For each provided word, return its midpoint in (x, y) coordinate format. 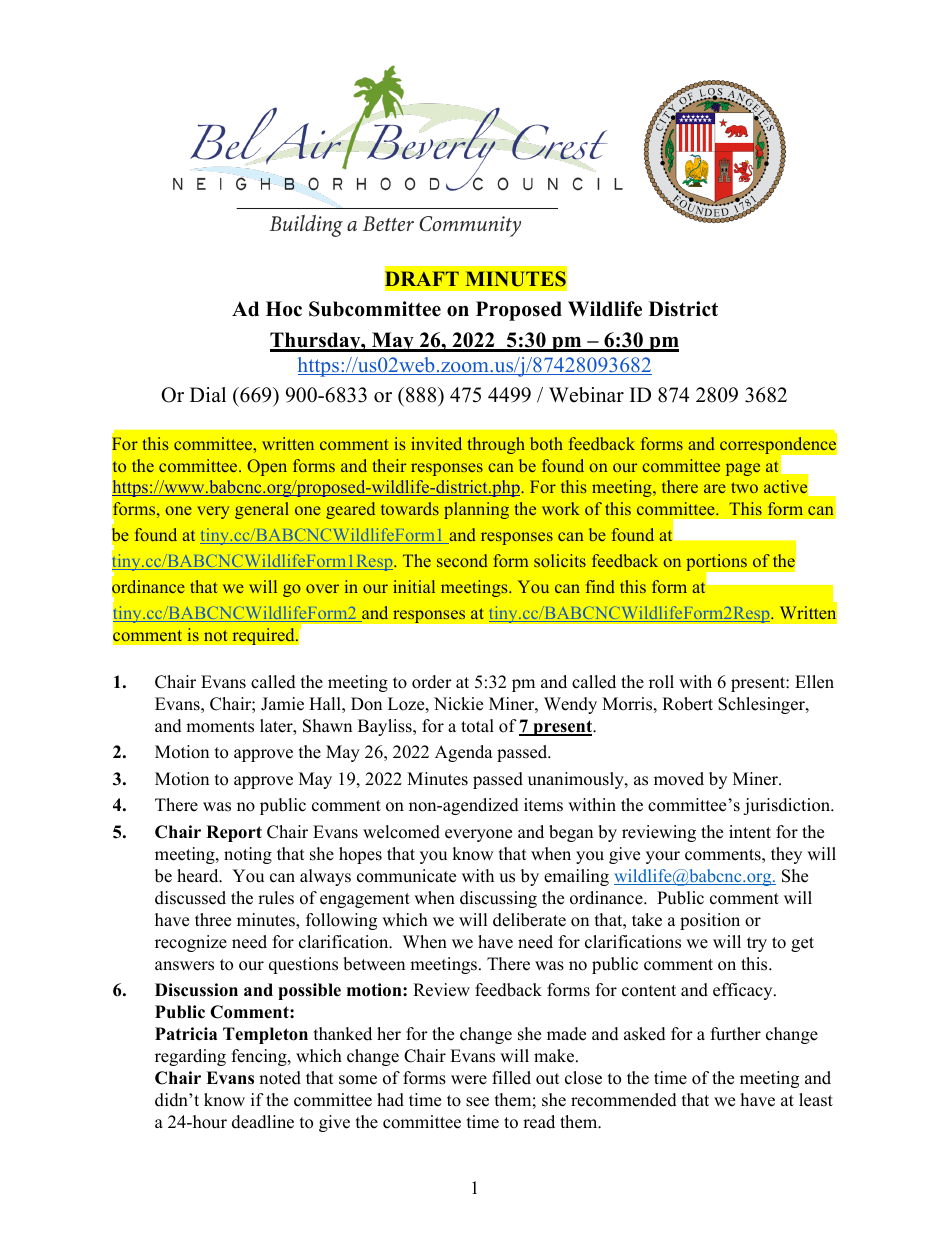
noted (280, 1078)
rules (276, 898)
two (744, 487)
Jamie (282, 704)
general (262, 510)
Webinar (586, 395)
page (743, 469)
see (477, 1102)
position (710, 921)
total (477, 726)
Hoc (284, 309)
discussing (498, 899)
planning (476, 510)
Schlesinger (762, 705)
